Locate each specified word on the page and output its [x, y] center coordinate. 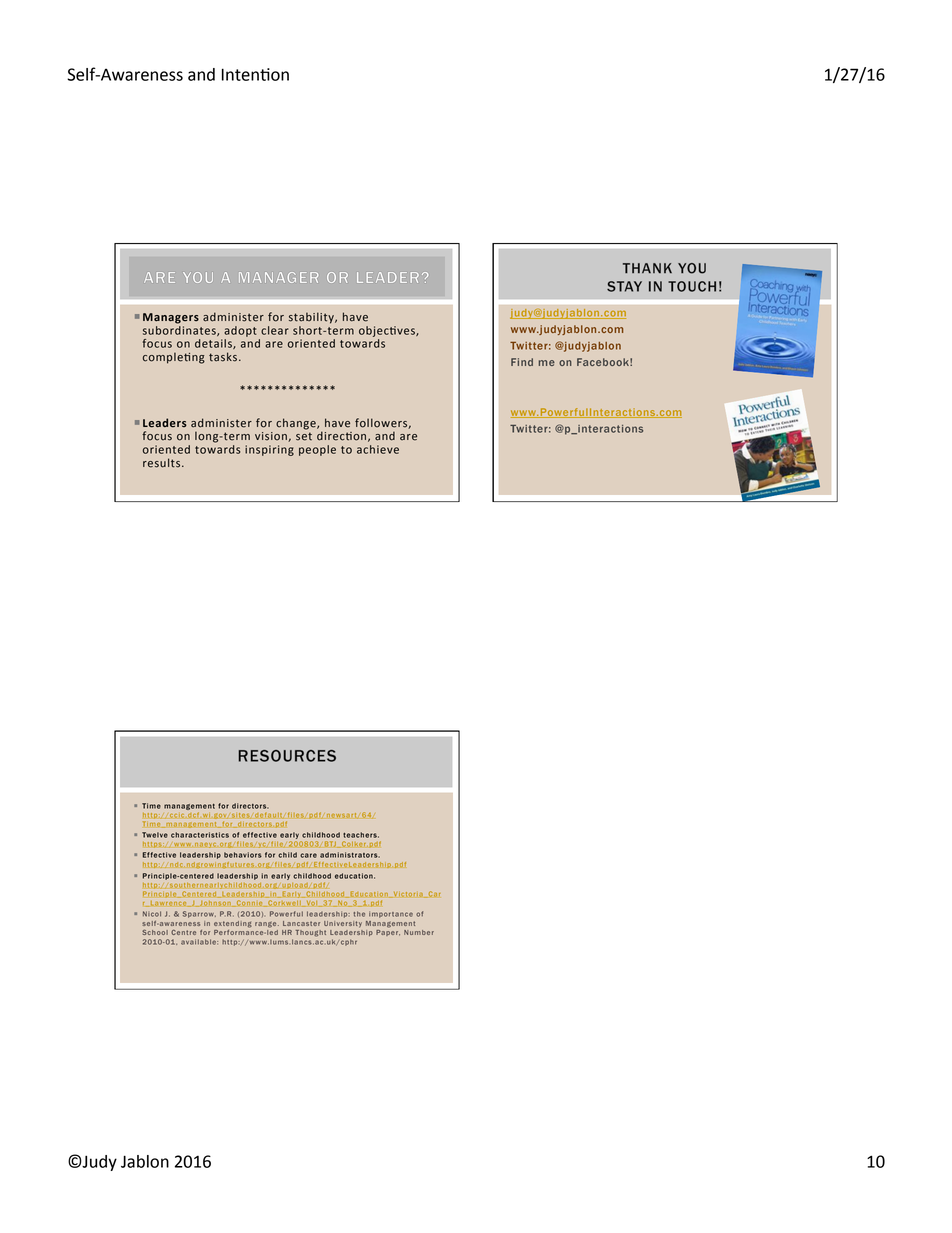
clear [275, 330]
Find [522, 362]
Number [419, 932]
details [214, 344]
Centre [183, 932]
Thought [311, 933]
